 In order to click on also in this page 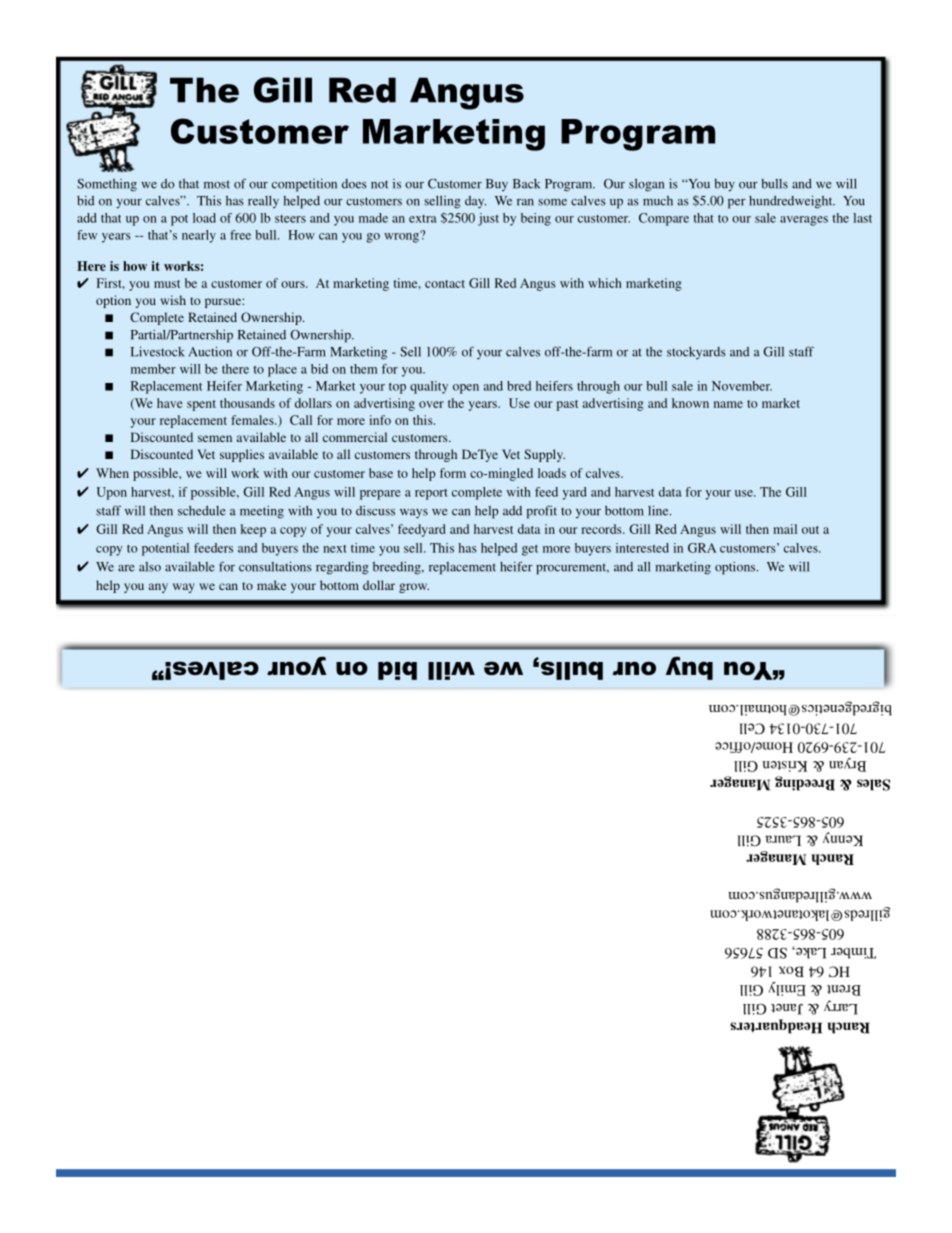, I will do `click(150, 567)`.
